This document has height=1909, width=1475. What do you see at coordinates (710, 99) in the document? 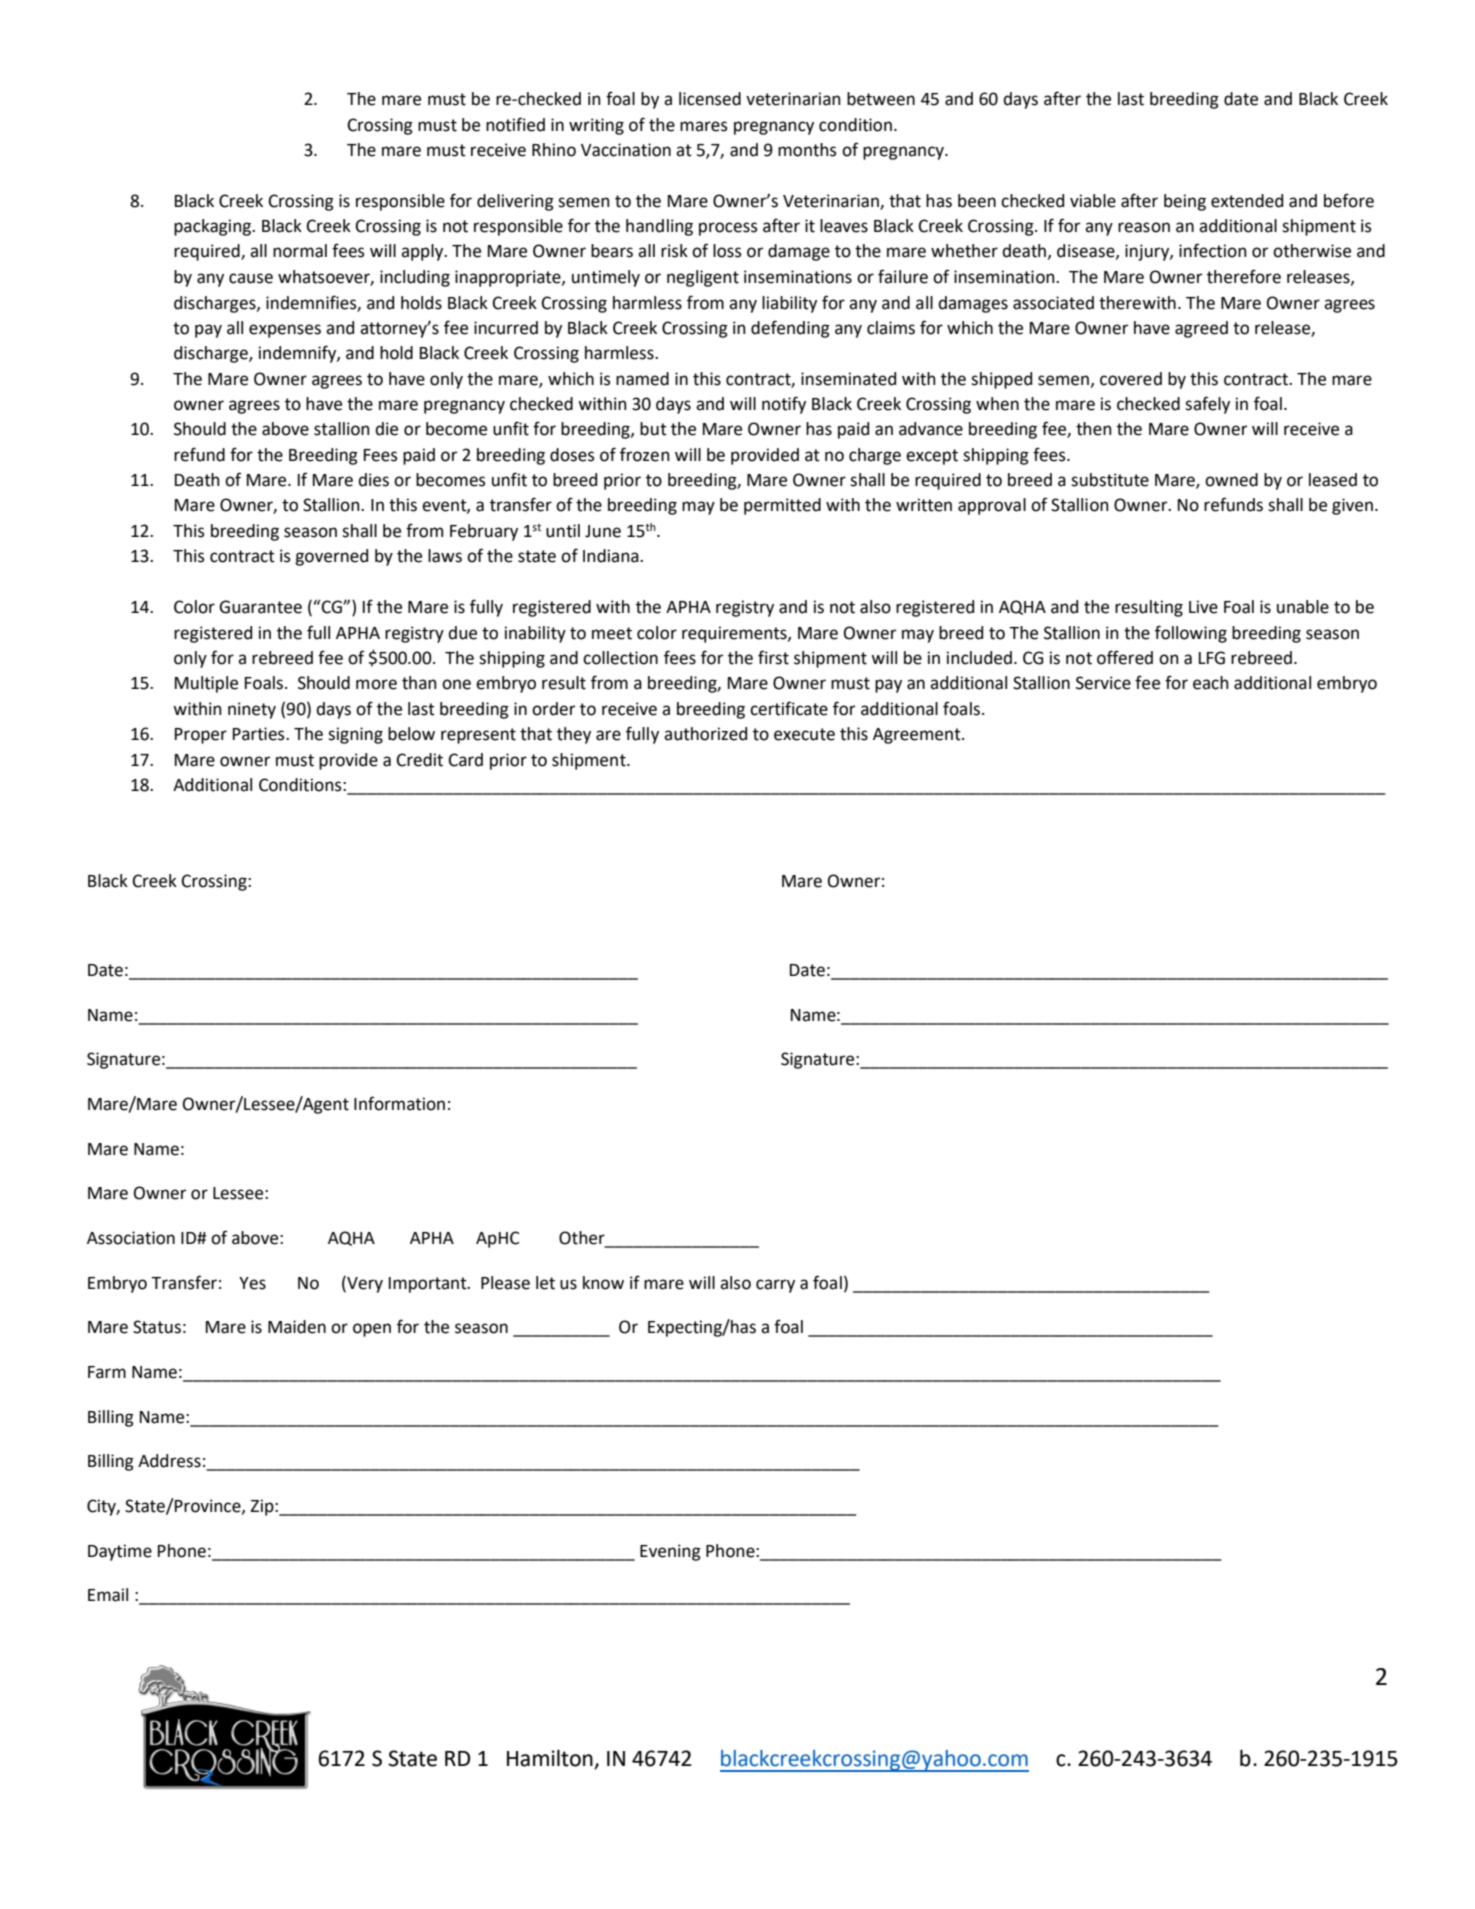
I see `licensed` at bounding box center [710, 99].
